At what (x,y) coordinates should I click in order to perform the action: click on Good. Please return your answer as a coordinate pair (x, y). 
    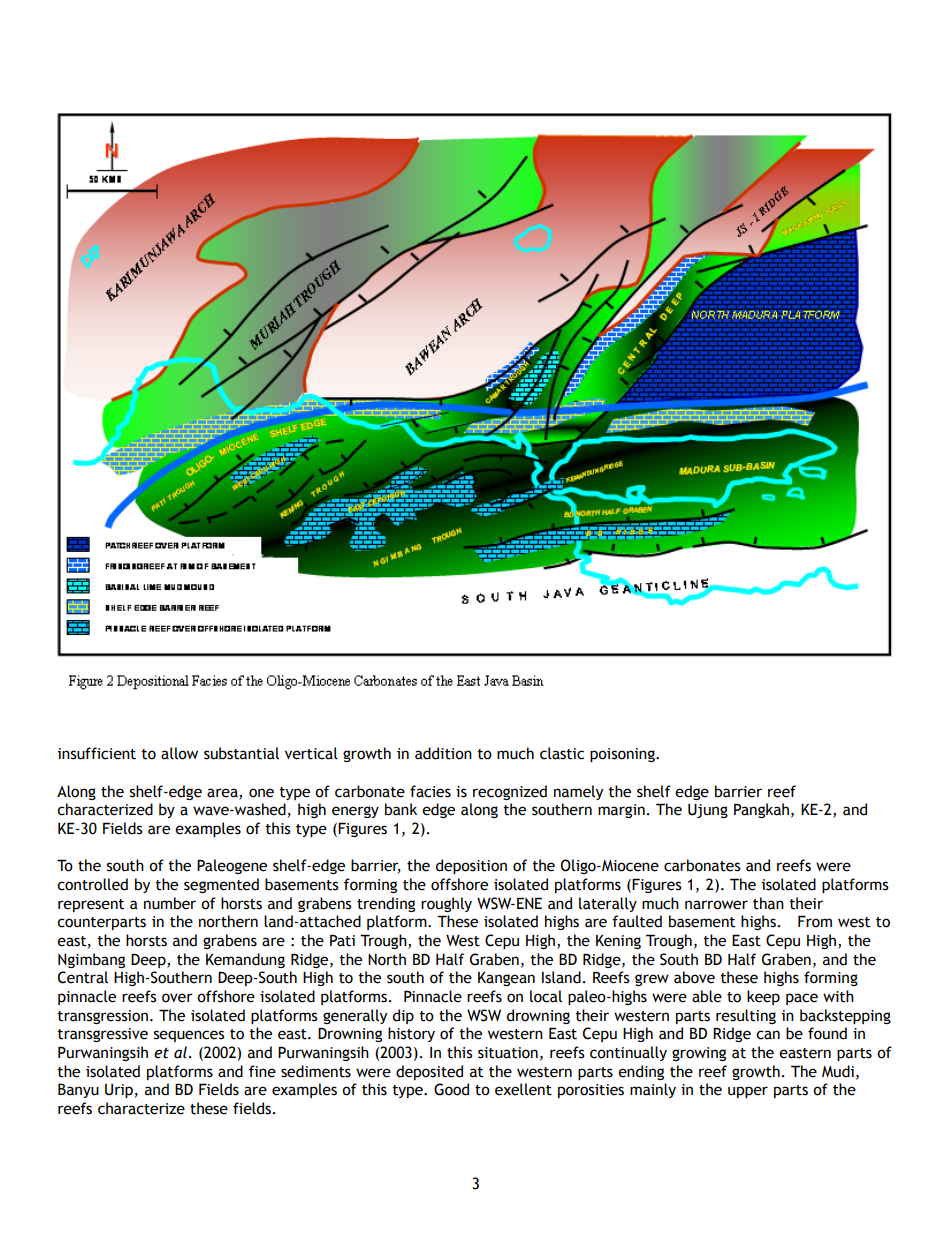
    Looking at the image, I should click on (451, 1089).
